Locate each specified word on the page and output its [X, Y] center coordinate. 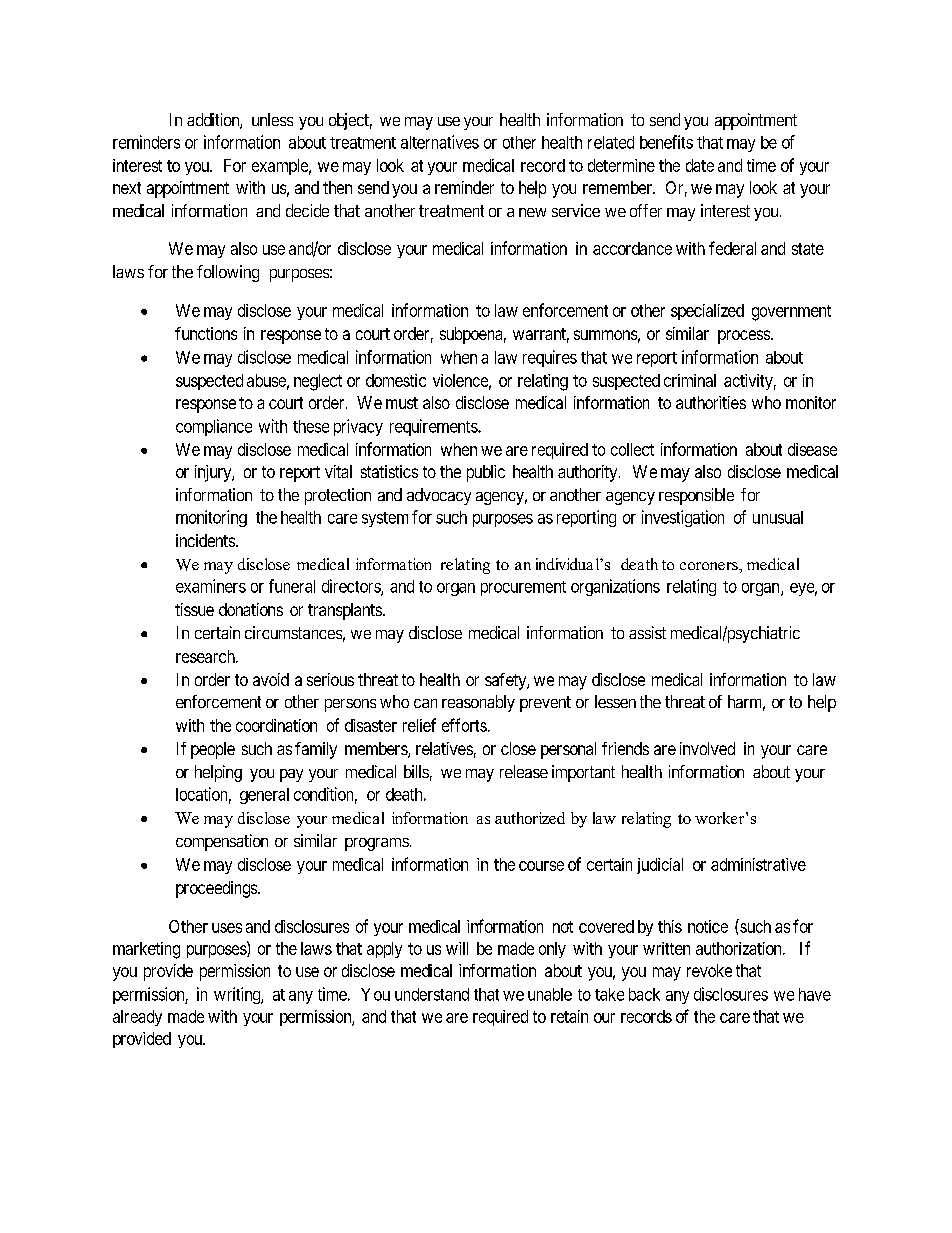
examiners [211, 586]
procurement [523, 588]
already [137, 1018]
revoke [709, 970]
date [700, 165]
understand [432, 994]
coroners [710, 566]
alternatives [440, 142]
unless [272, 119]
